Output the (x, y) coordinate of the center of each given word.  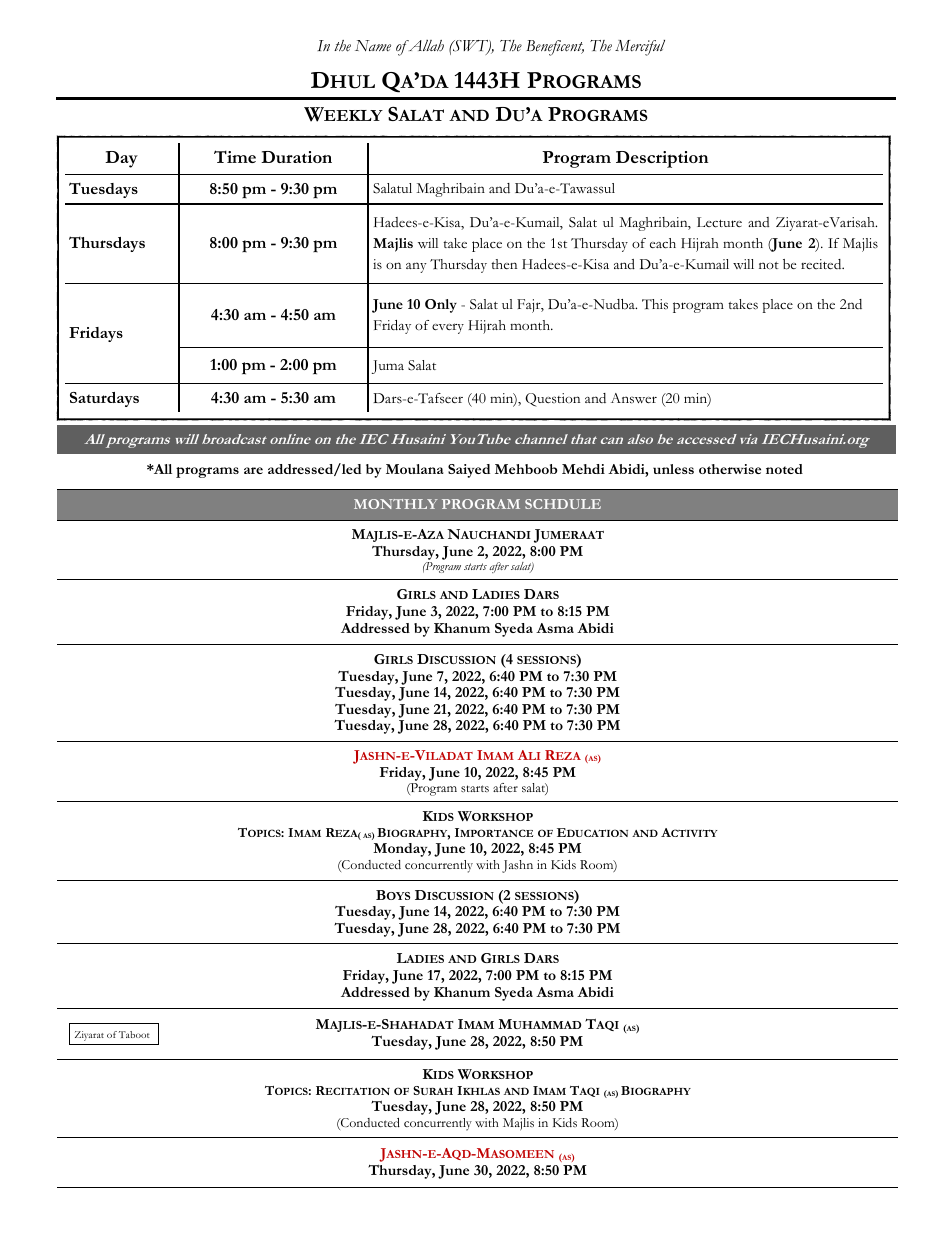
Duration (296, 157)
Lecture (719, 222)
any (416, 267)
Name (373, 45)
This (655, 304)
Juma (388, 367)
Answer (634, 398)
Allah (425, 45)
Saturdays (104, 399)
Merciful (640, 48)
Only (441, 306)
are (253, 470)
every (448, 328)
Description (662, 159)
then (504, 264)
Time (235, 156)
